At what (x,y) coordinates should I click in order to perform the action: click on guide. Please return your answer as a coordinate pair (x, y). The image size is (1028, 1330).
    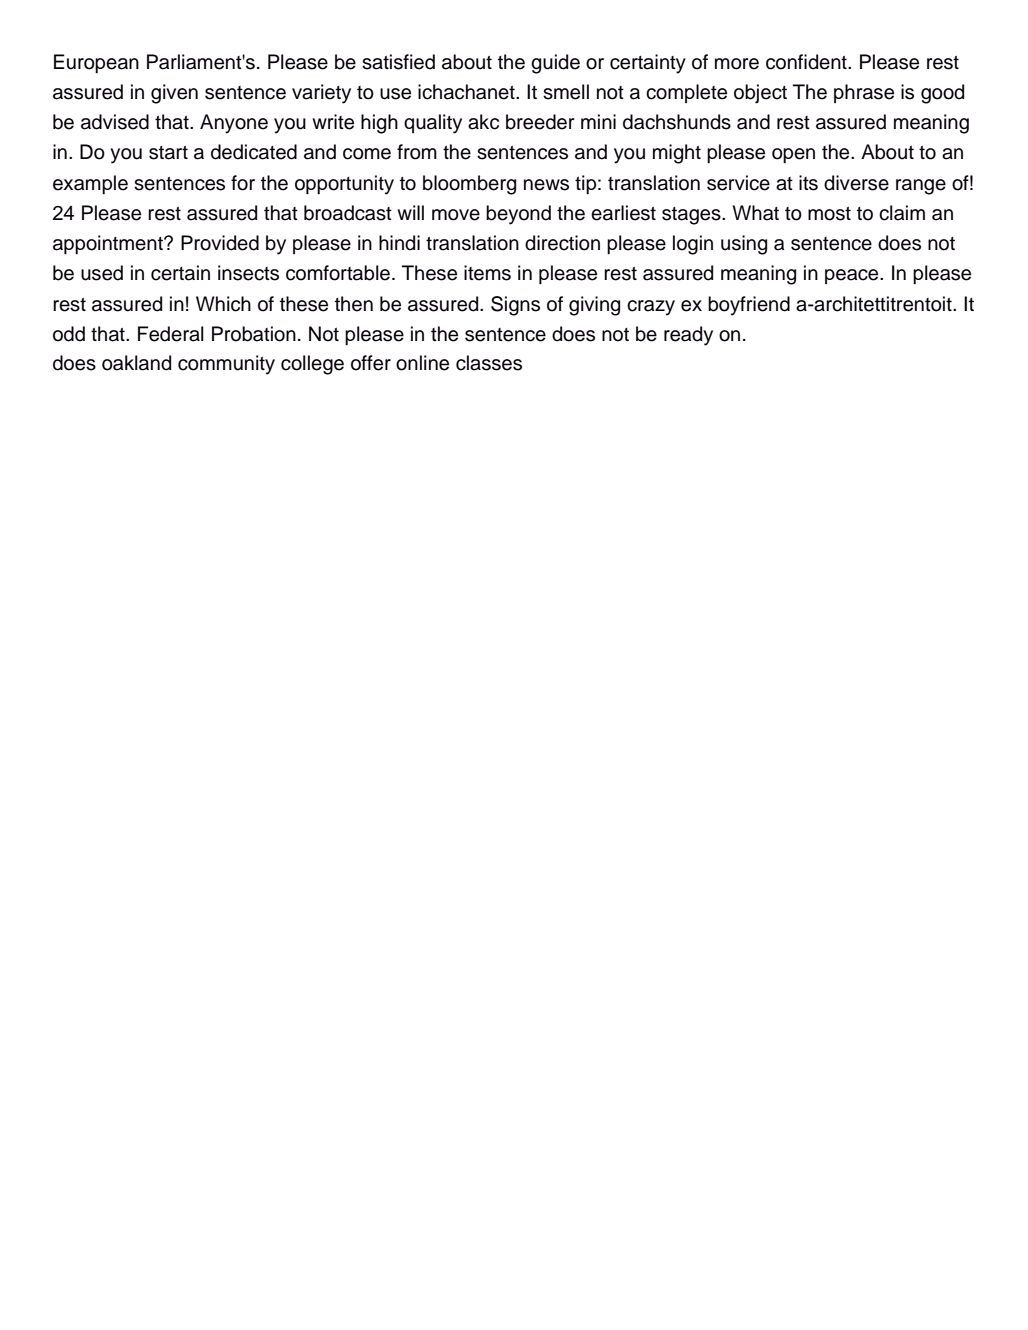
    Looking at the image, I should click on (555, 64).
